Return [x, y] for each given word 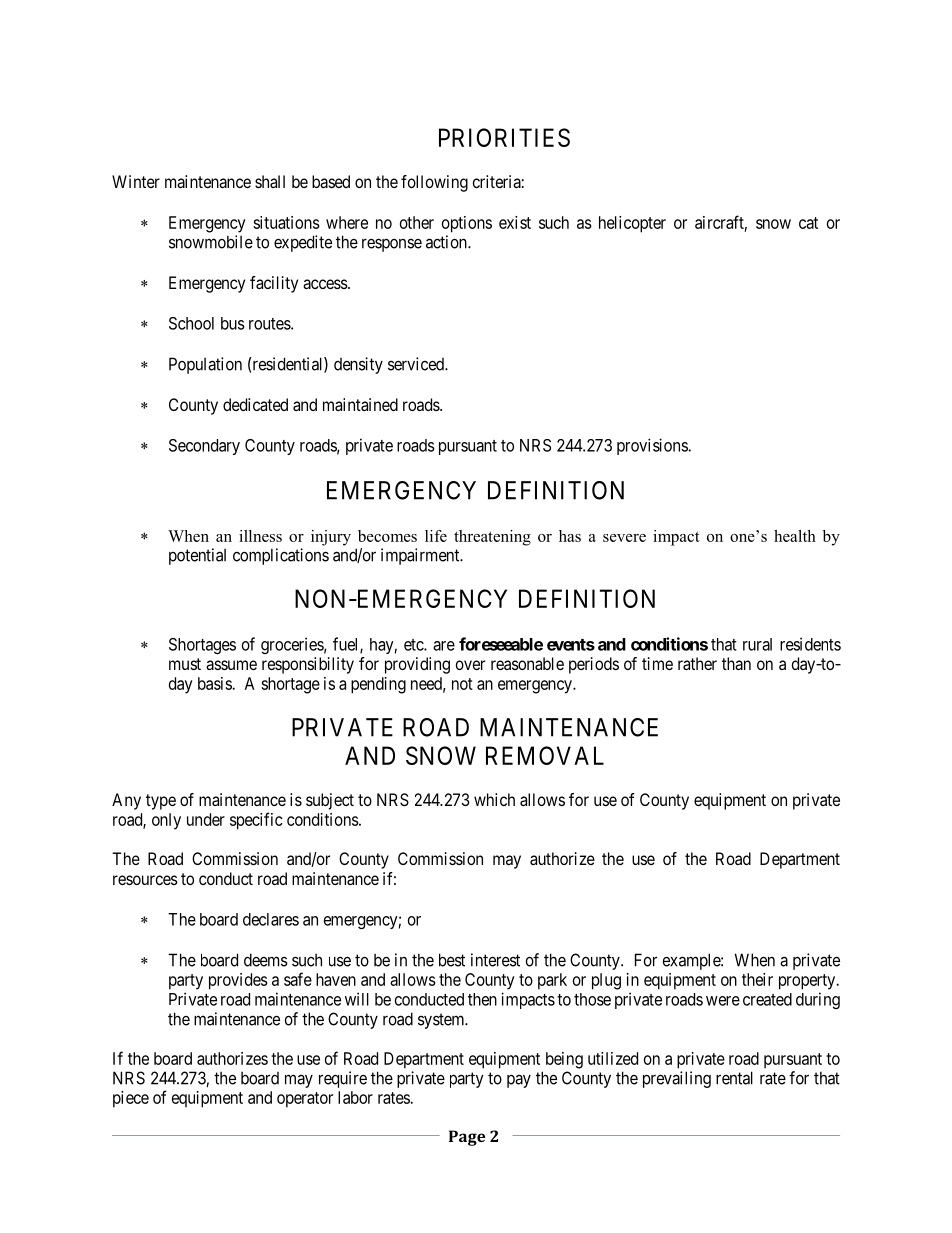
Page [467, 1138]
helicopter [632, 224]
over [470, 665]
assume [231, 665]
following [434, 183]
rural [757, 644]
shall [270, 181]
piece [131, 1099]
